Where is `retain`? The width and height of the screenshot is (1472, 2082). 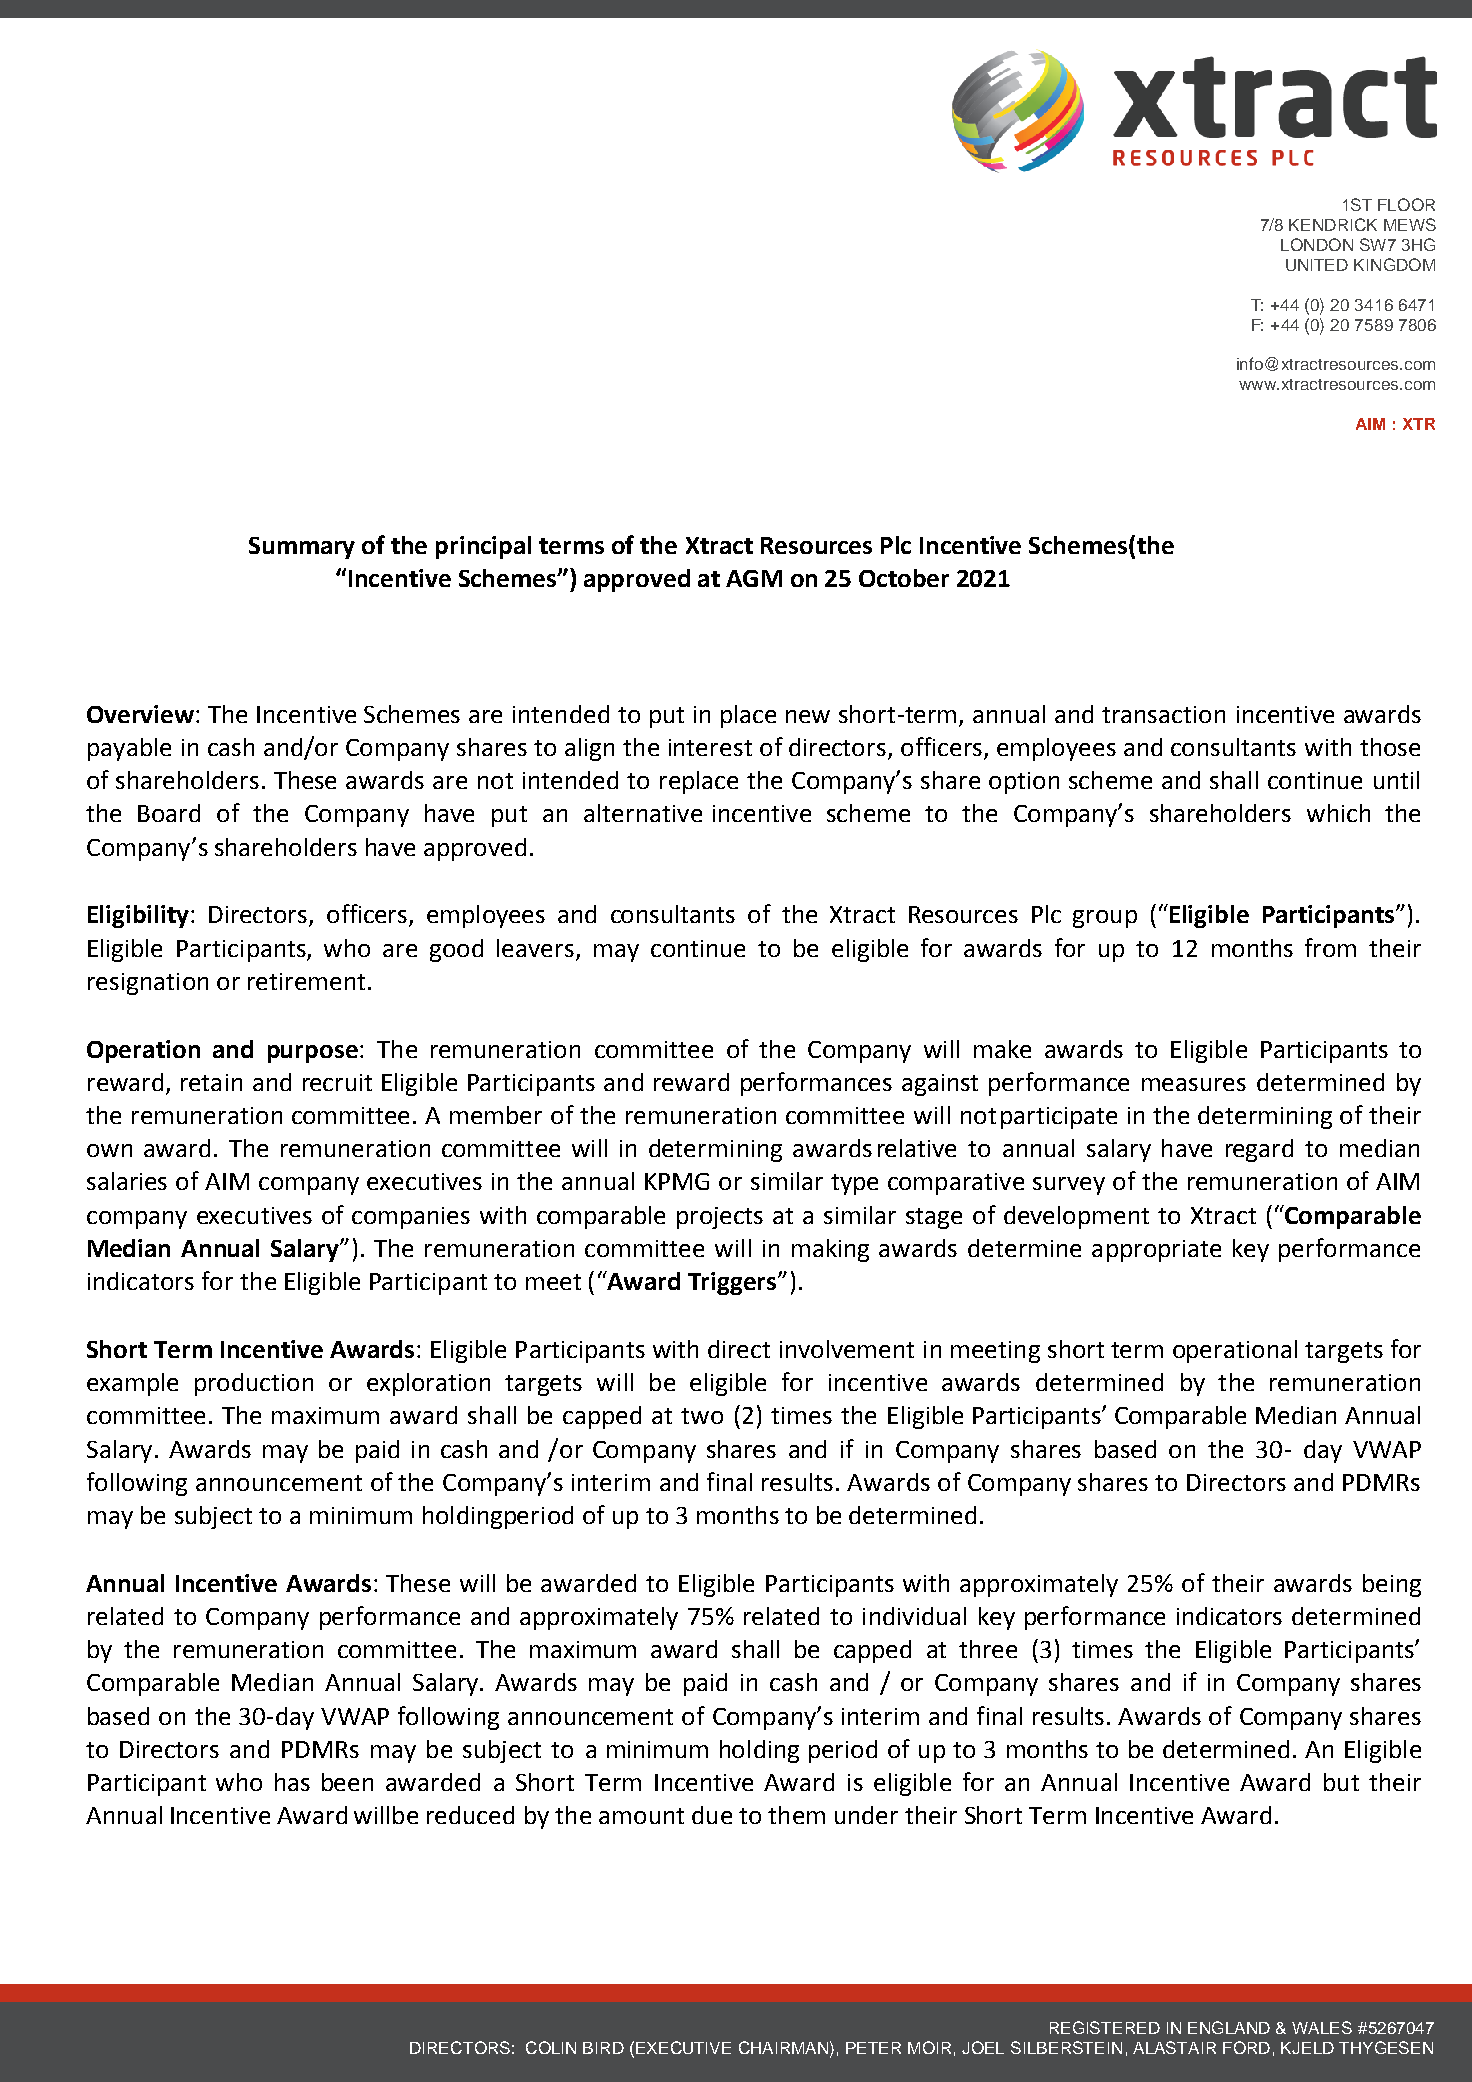 retain is located at coordinates (211, 1082).
